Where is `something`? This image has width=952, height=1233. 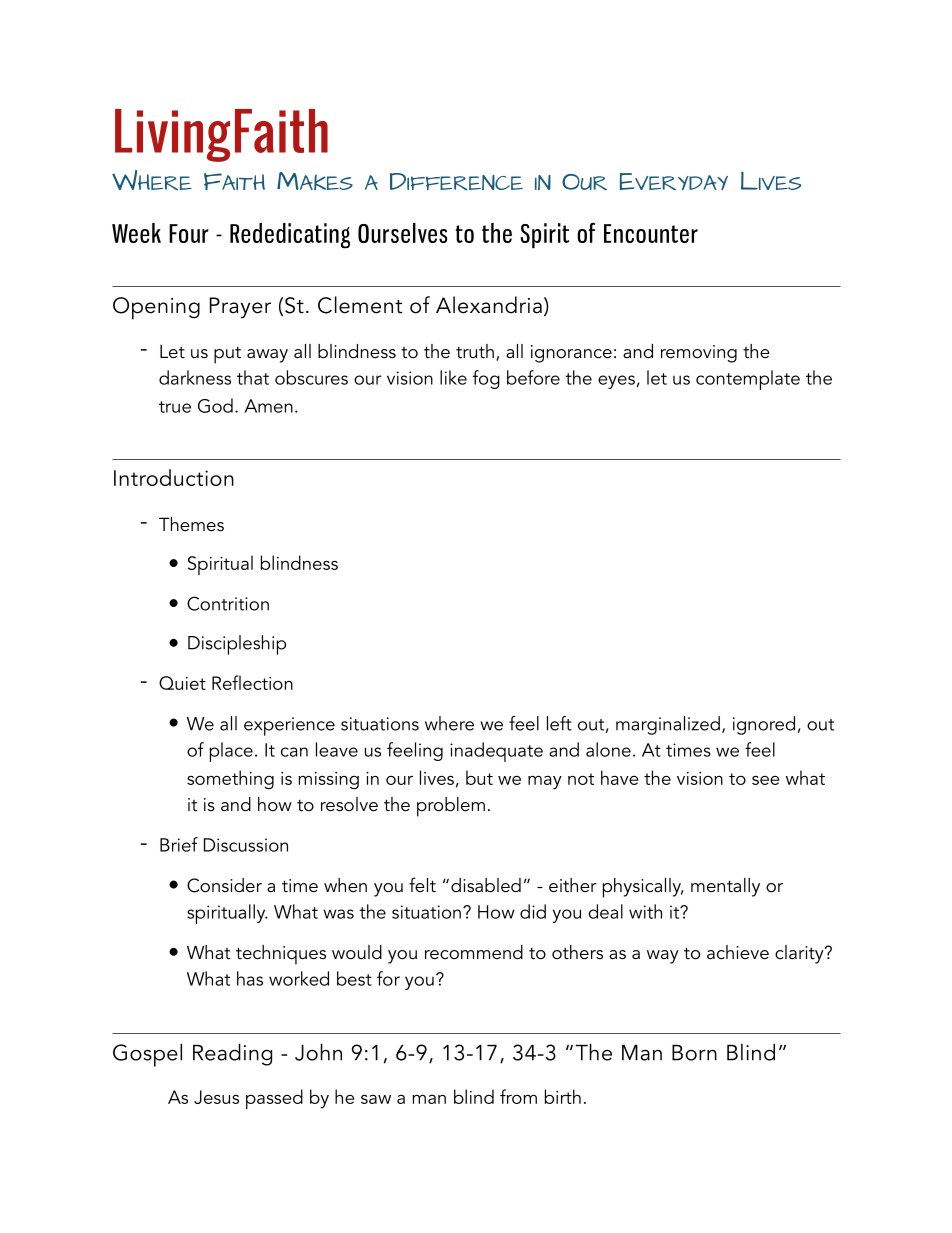
something is located at coordinates (230, 780).
